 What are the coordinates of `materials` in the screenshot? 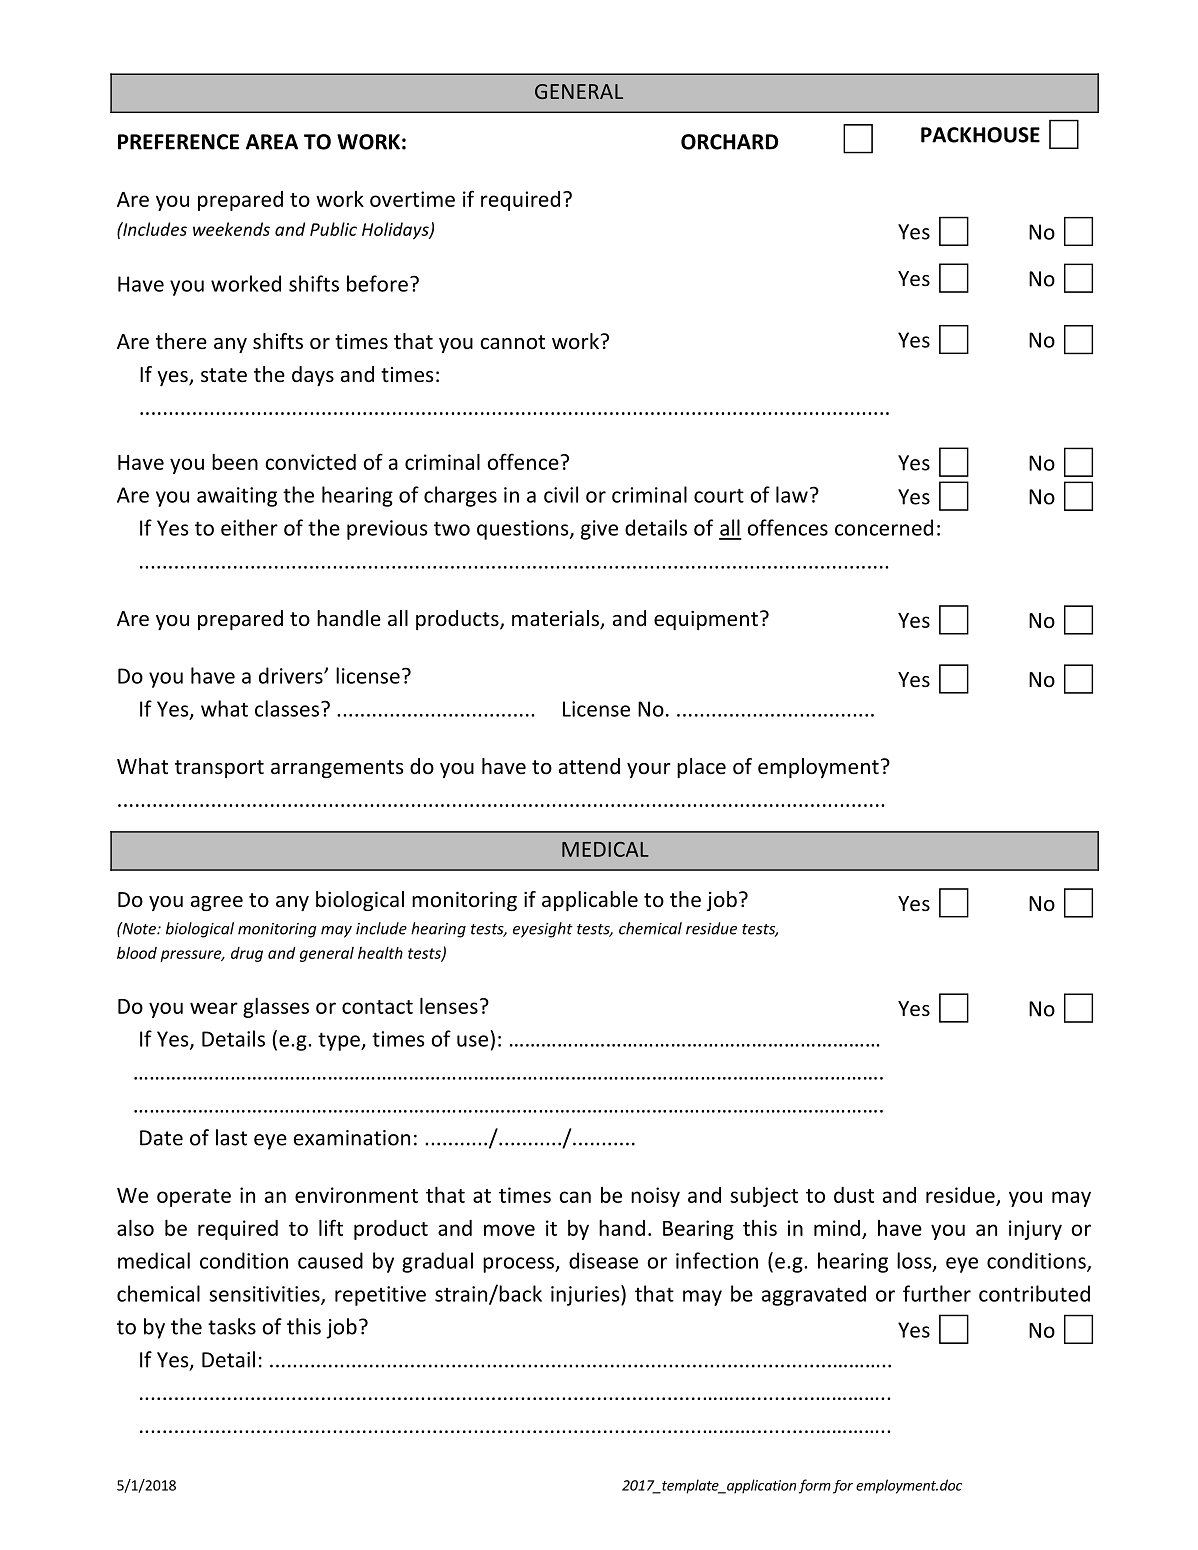 It's located at (556, 619).
